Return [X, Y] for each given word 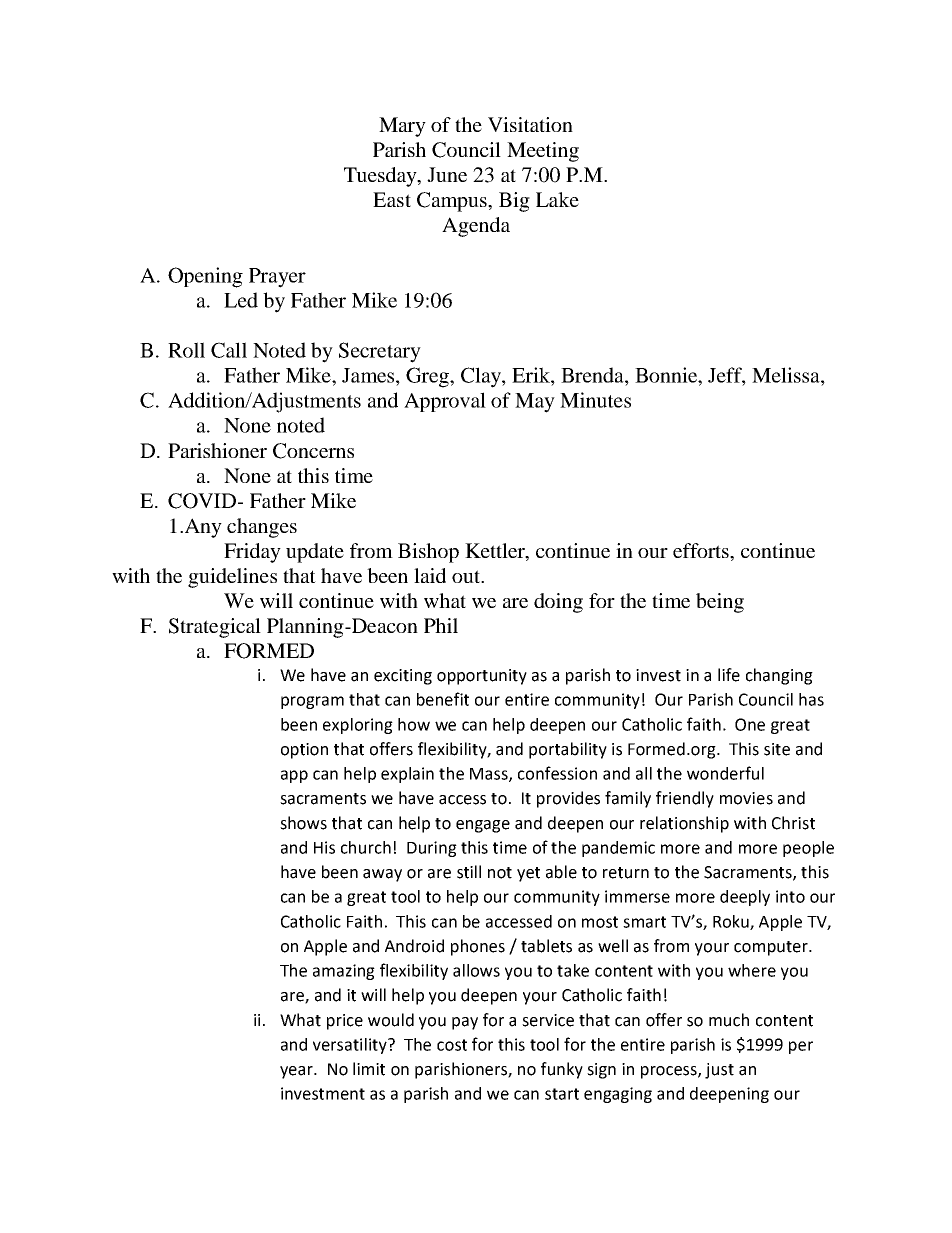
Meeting [543, 152]
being [720, 603]
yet [528, 874]
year [297, 1072]
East [392, 199]
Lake [557, 199]
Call [229, 350]
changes [262, 528]
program [312, 702]
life [729, 675]
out [467, 576]
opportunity [482, 677]
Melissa [787, 375]
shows [303, 823]
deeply [745, 898]
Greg [428, 377]
